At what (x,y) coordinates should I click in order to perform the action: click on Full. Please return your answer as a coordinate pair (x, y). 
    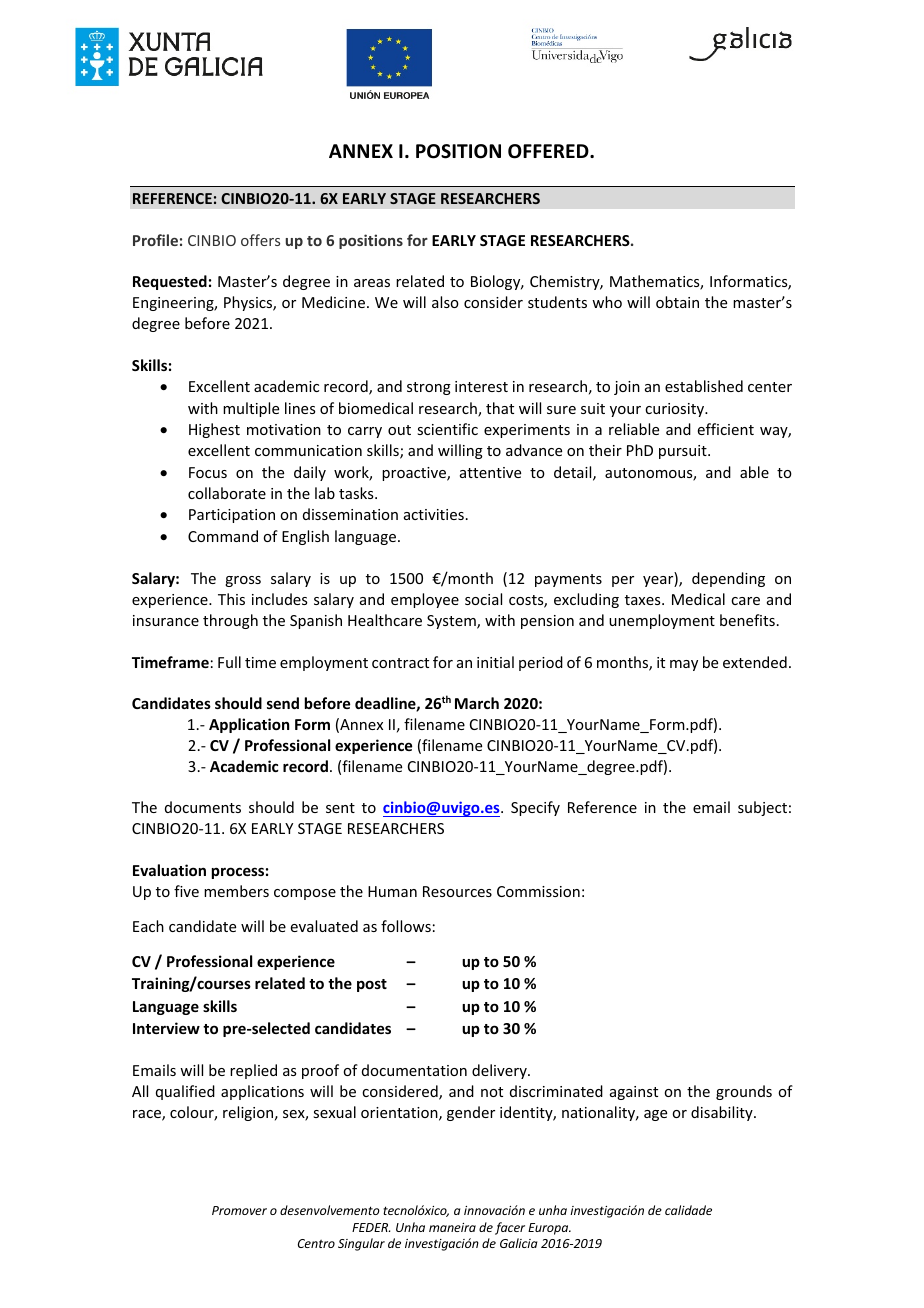
    Looking at the image, I should click on (229, 662).
